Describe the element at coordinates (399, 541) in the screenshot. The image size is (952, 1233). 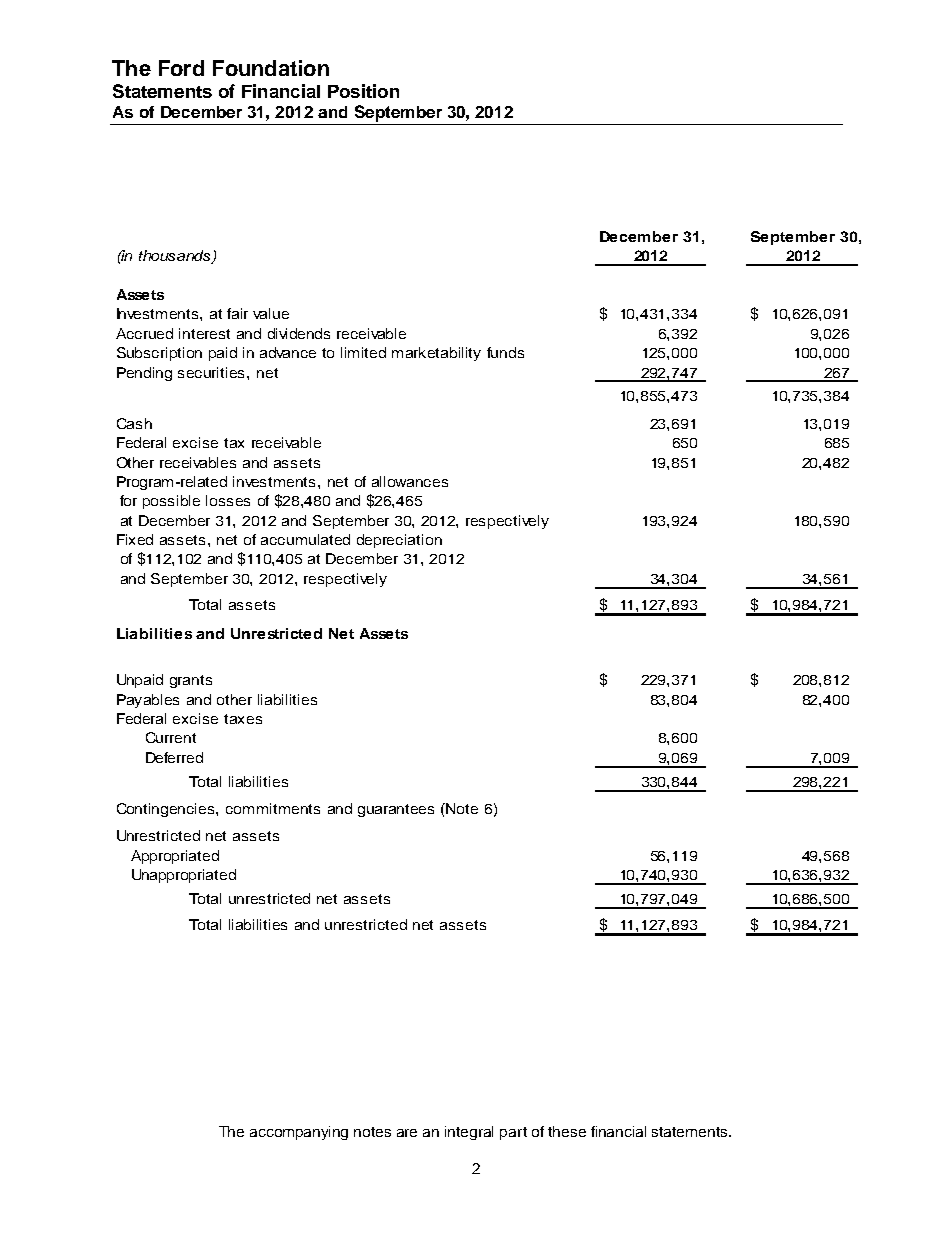
I see `depreciation` at that location.
